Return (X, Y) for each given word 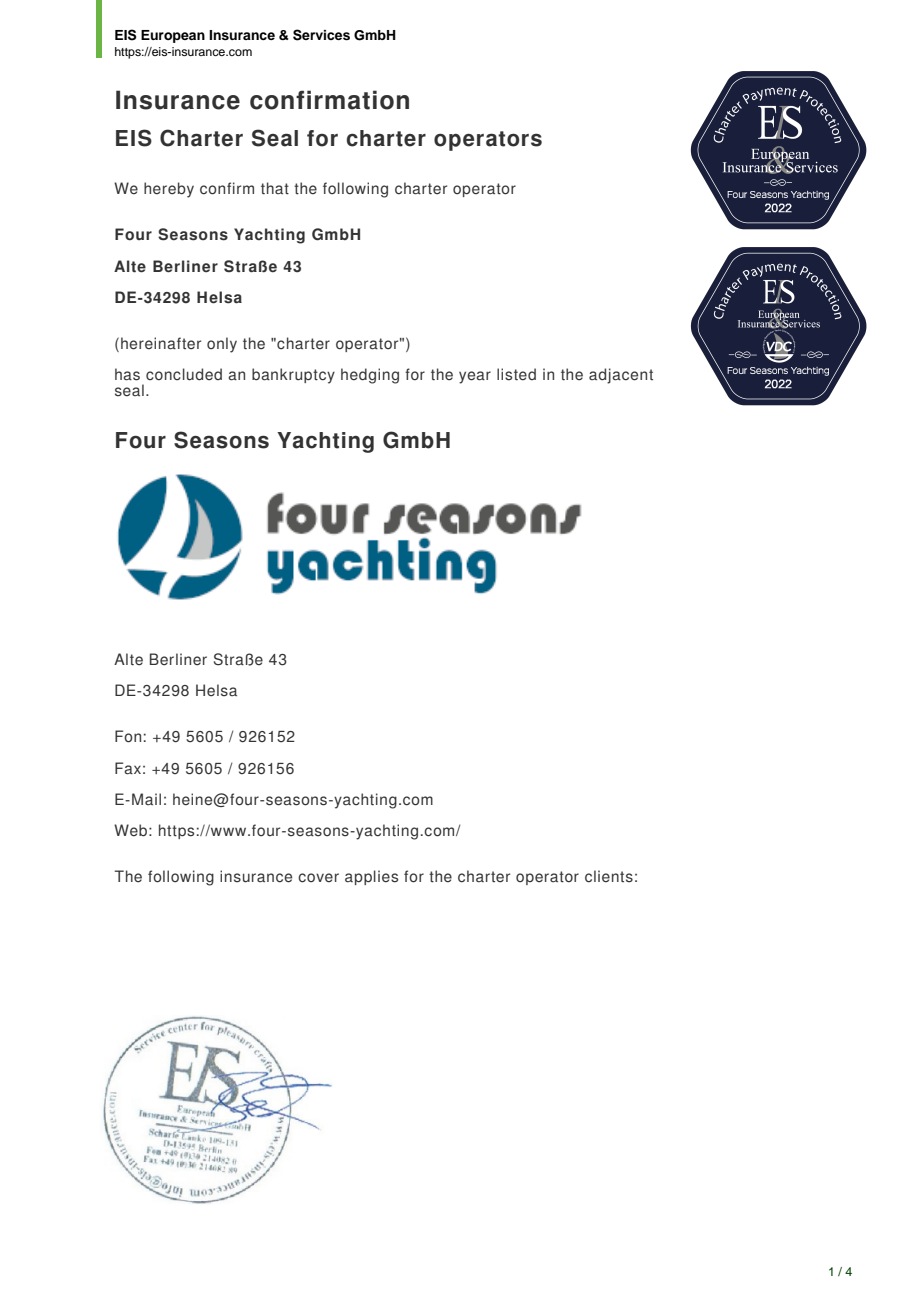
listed (516, 374)
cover (318, 878)
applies (371, 877)
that (275, 188)
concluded (184, 374)
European (173, 36)
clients (609, 876)
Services (321, 35)
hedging (370, 376)
